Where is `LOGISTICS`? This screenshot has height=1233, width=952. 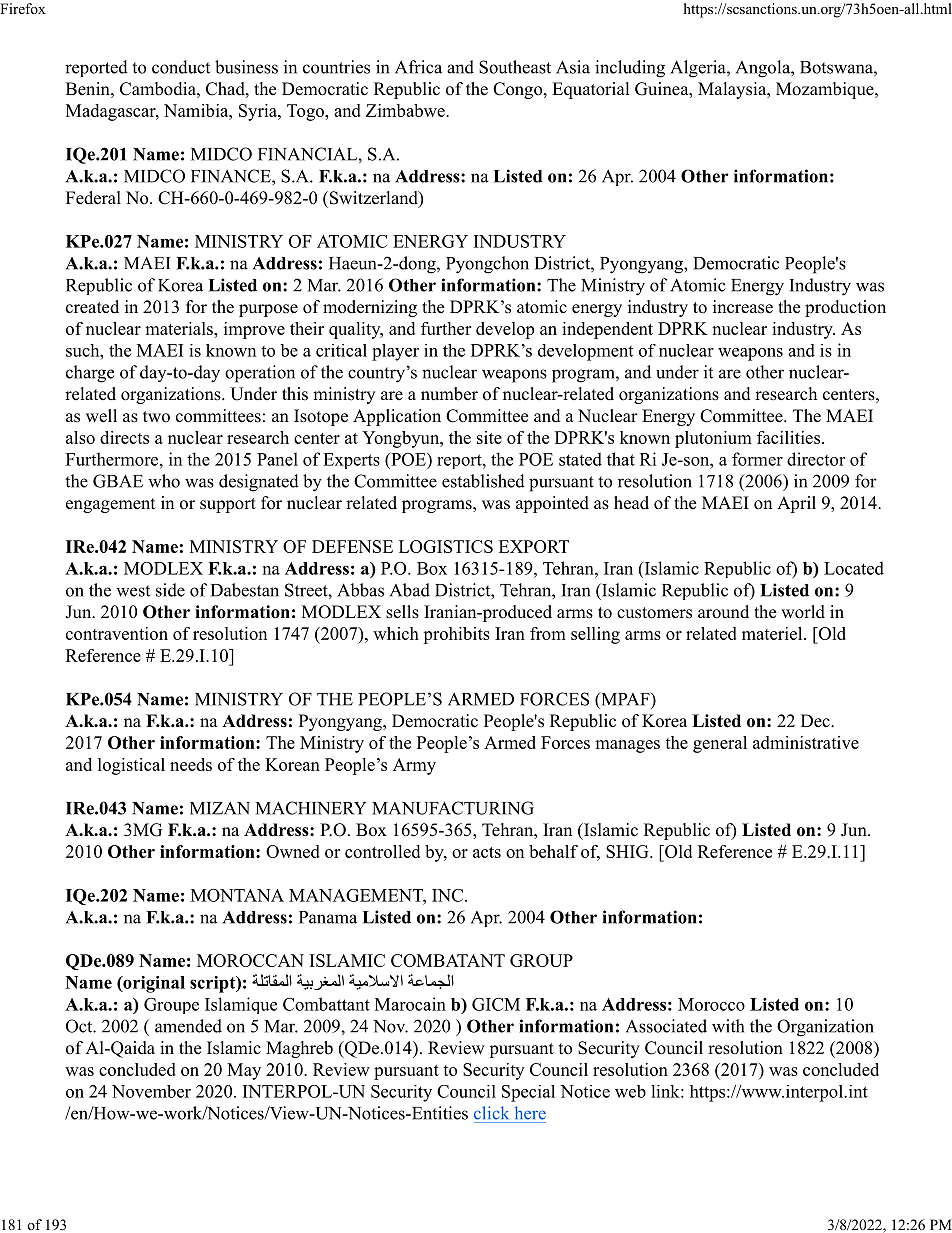
LOGISTICS is located at coordinates (446, 546).
